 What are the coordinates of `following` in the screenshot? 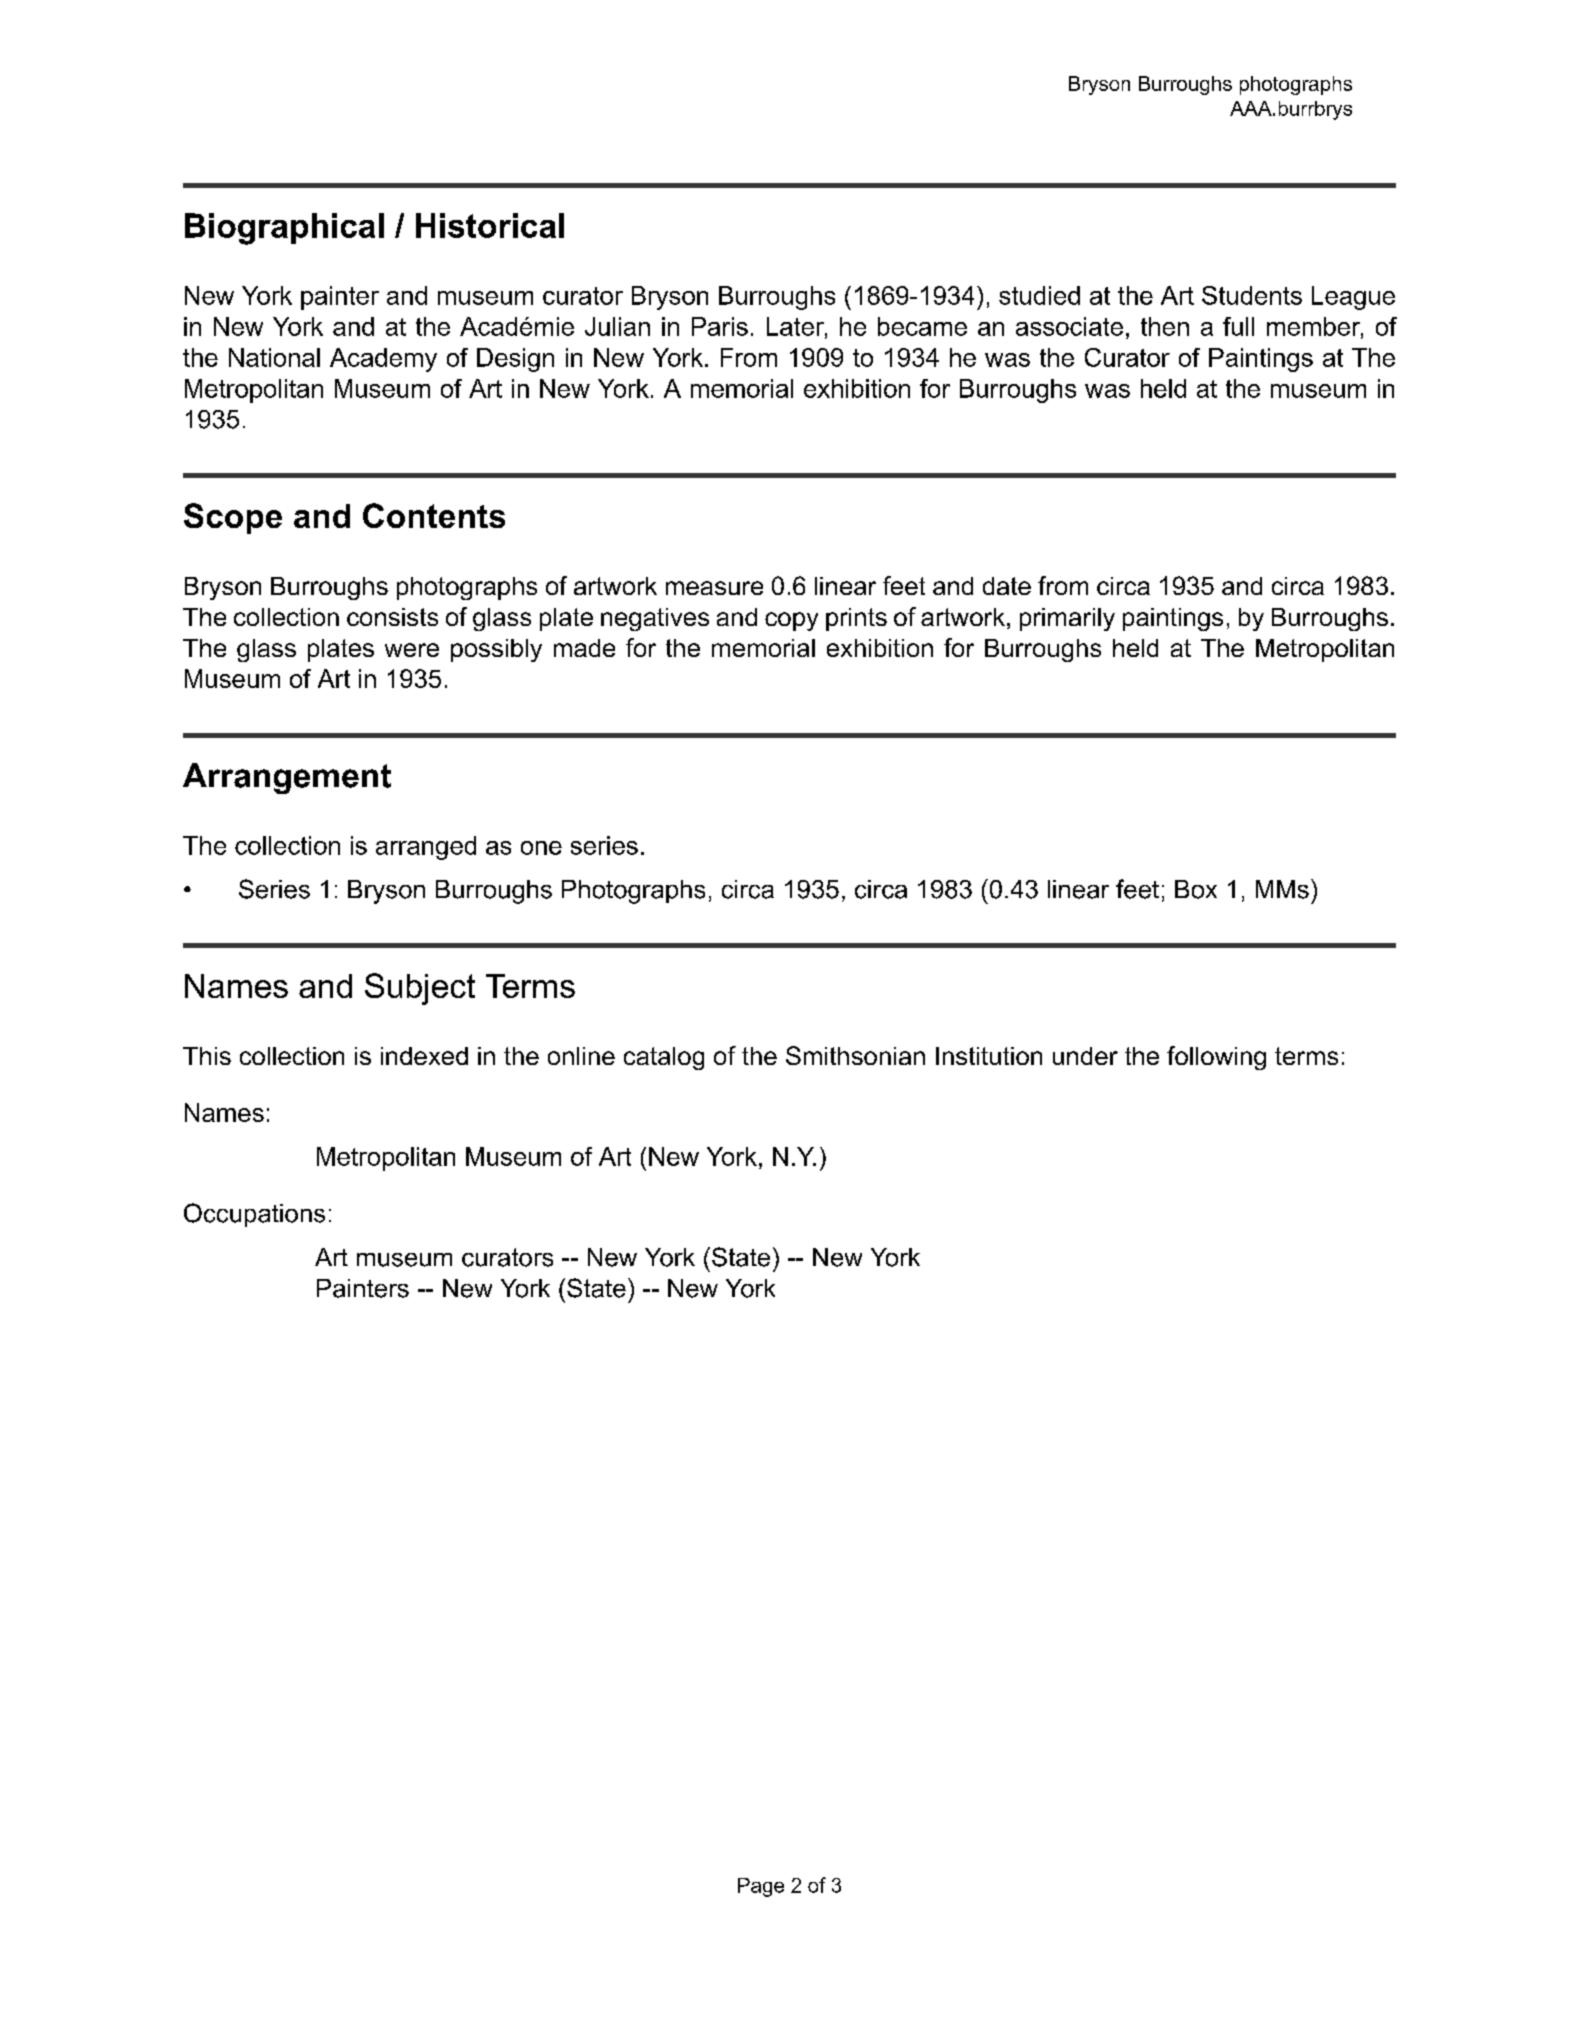 It's located at (1216, 1058).
